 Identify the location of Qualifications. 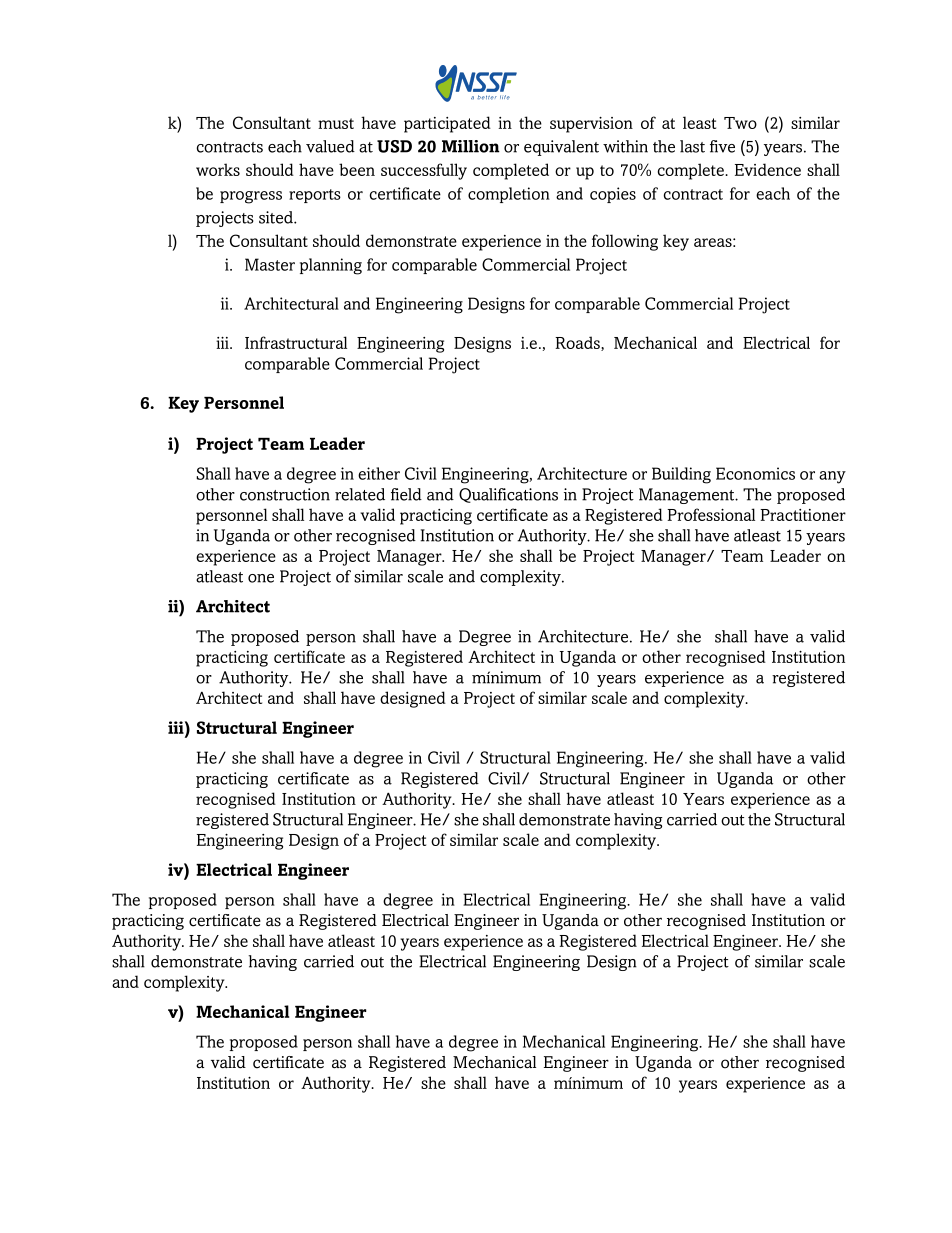
(508, 495).
